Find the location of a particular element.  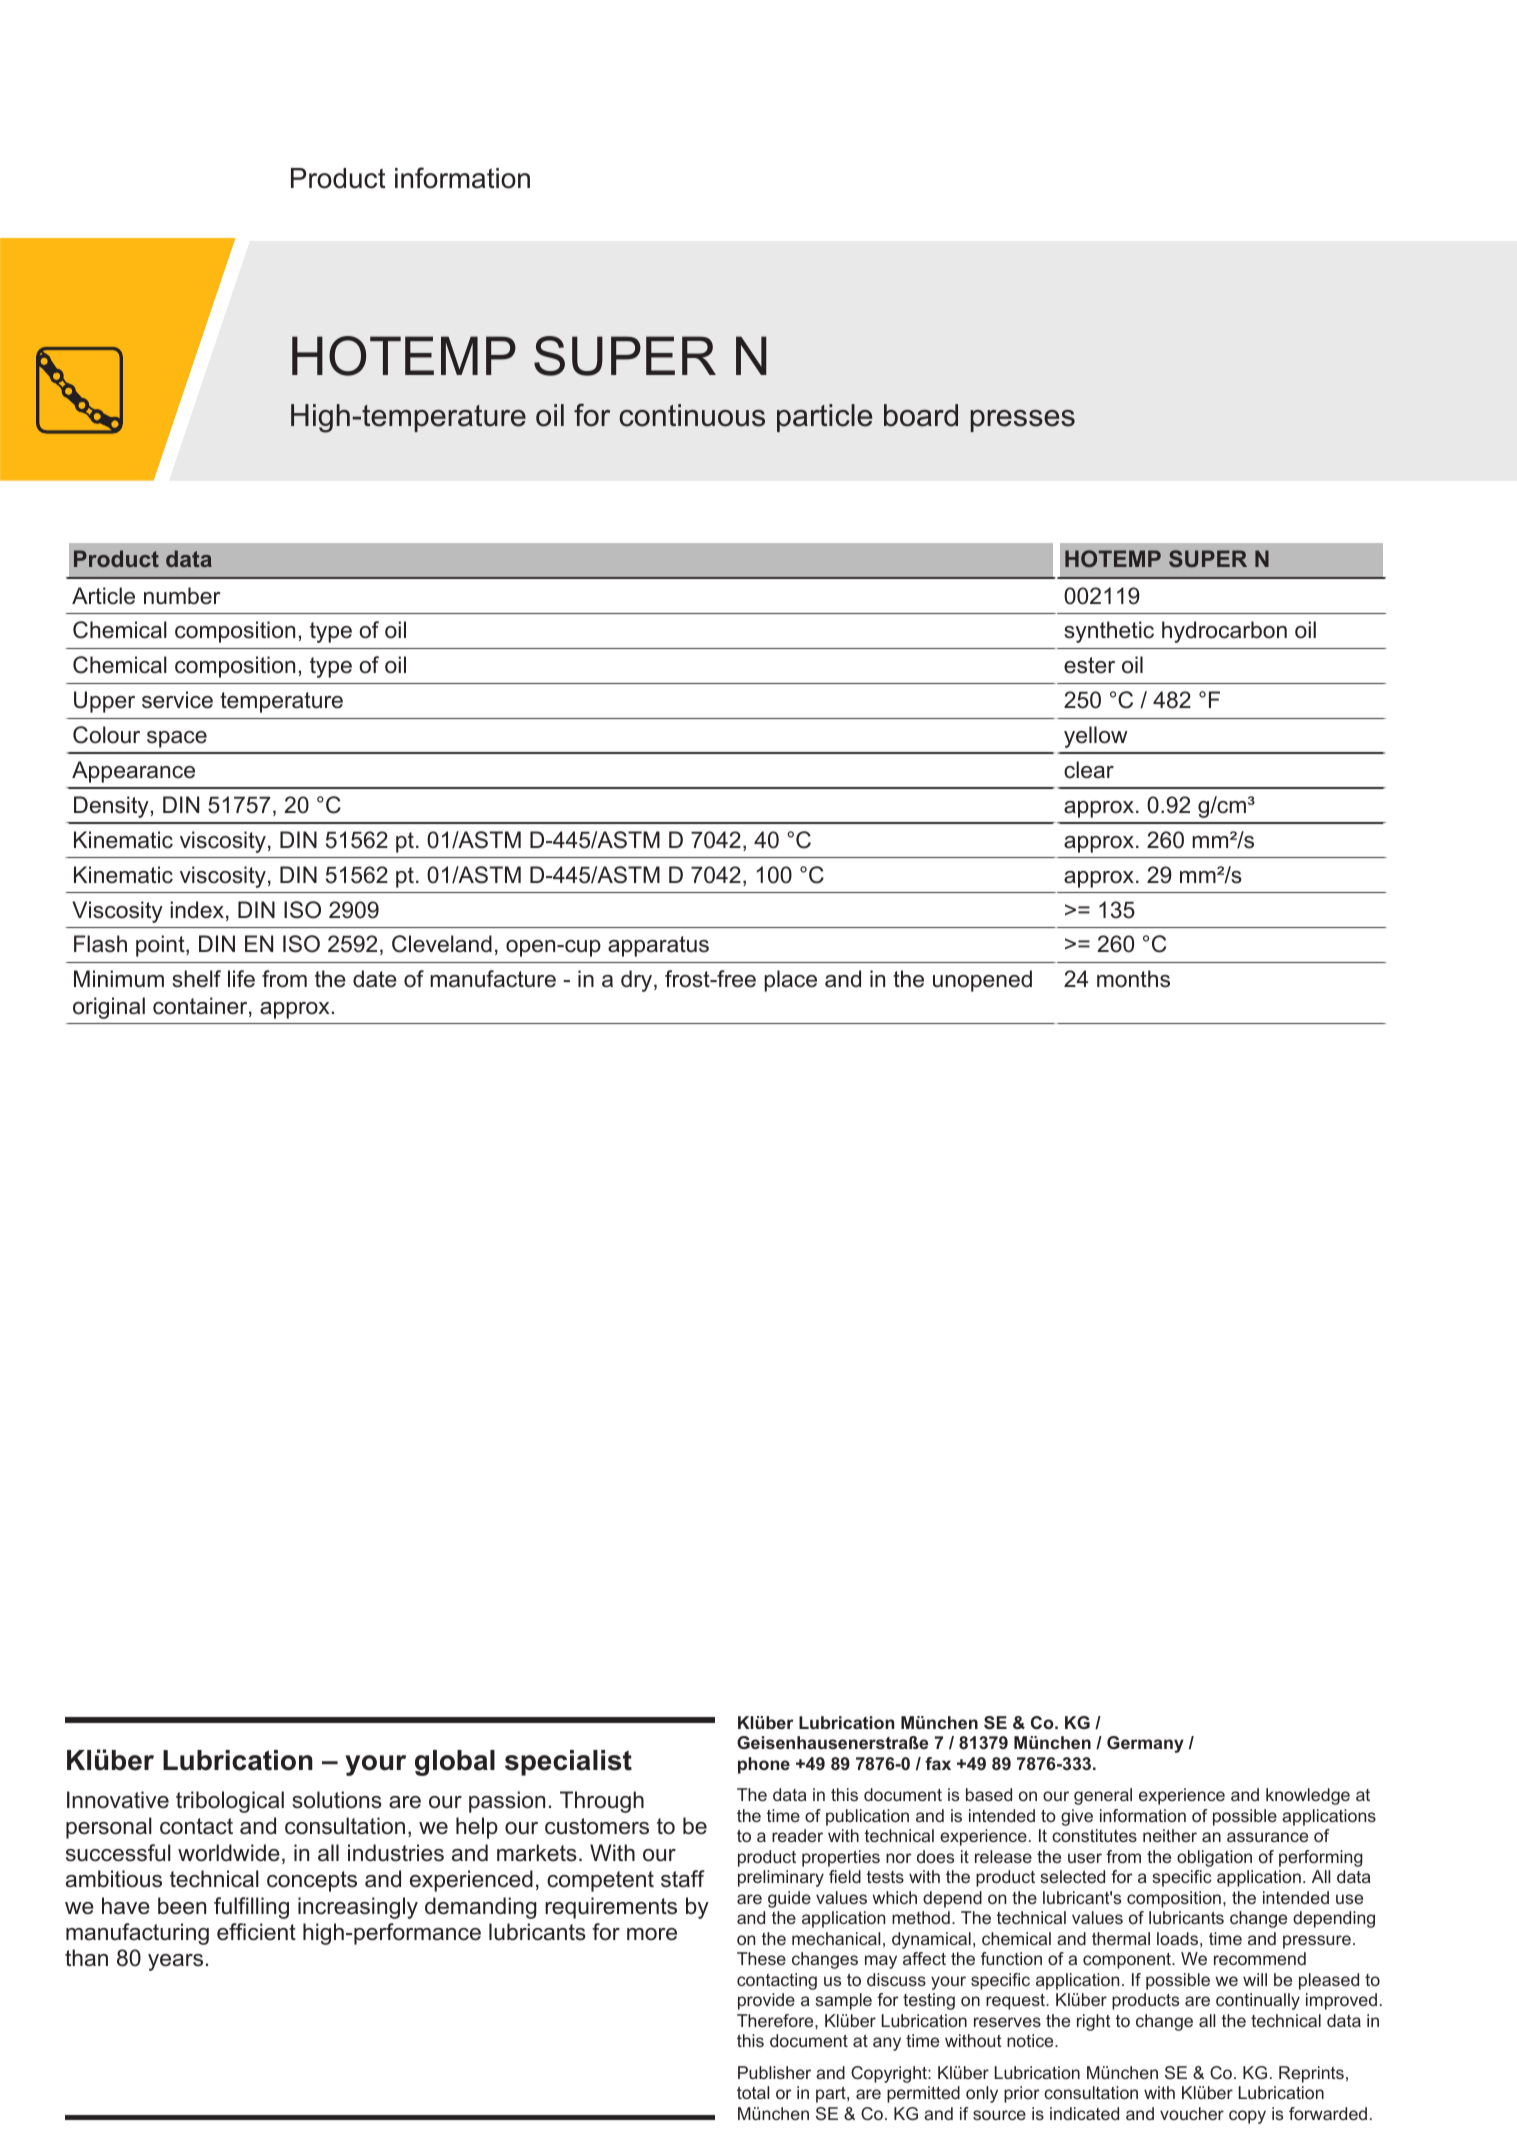

total is located at coordinates (753, 2092).
